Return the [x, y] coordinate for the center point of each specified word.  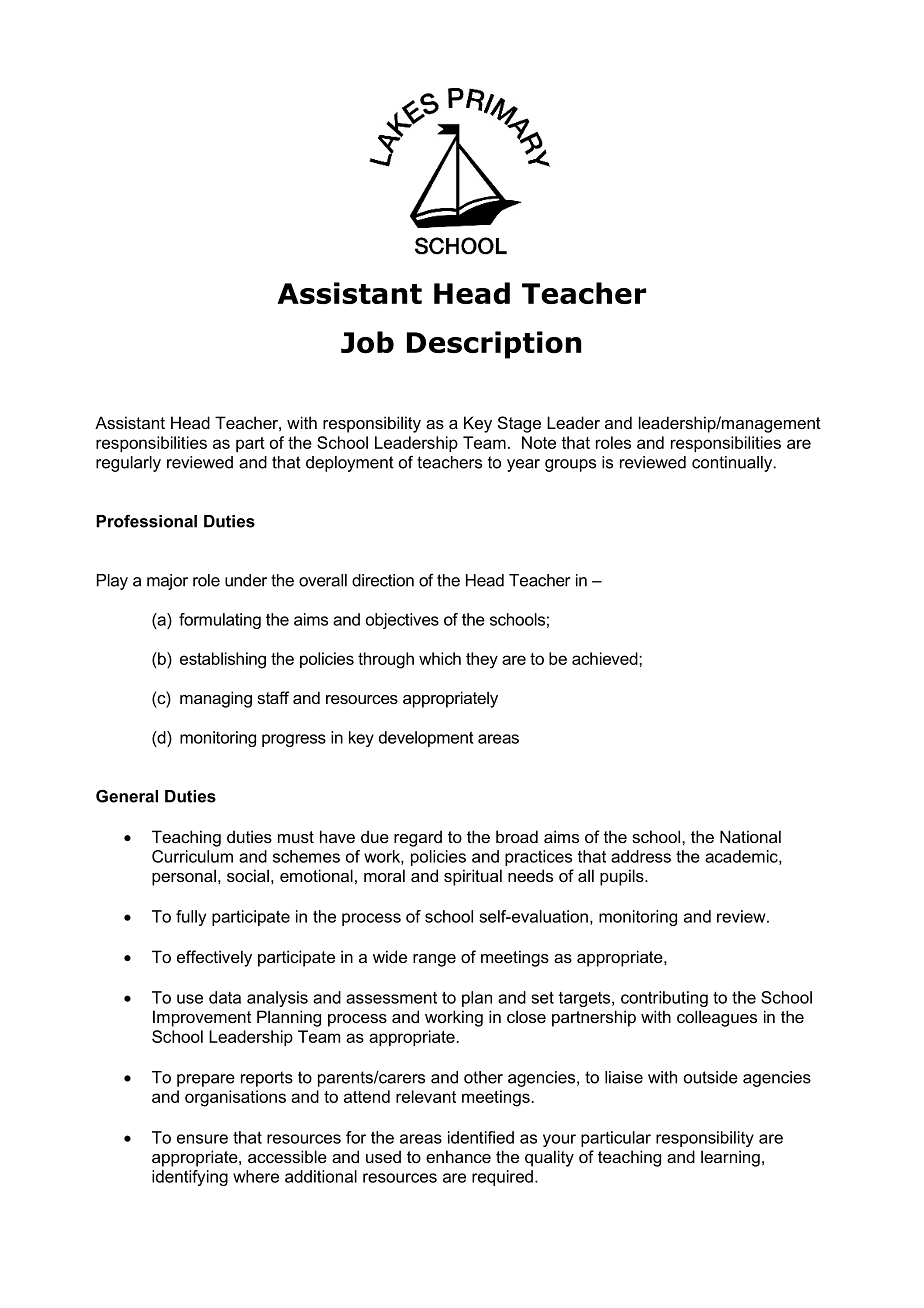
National [750, 836]
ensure [202, 1139]
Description [494, 345]
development [426, 739]
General [127, 796]
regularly [128, 464]
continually [733, 464]
